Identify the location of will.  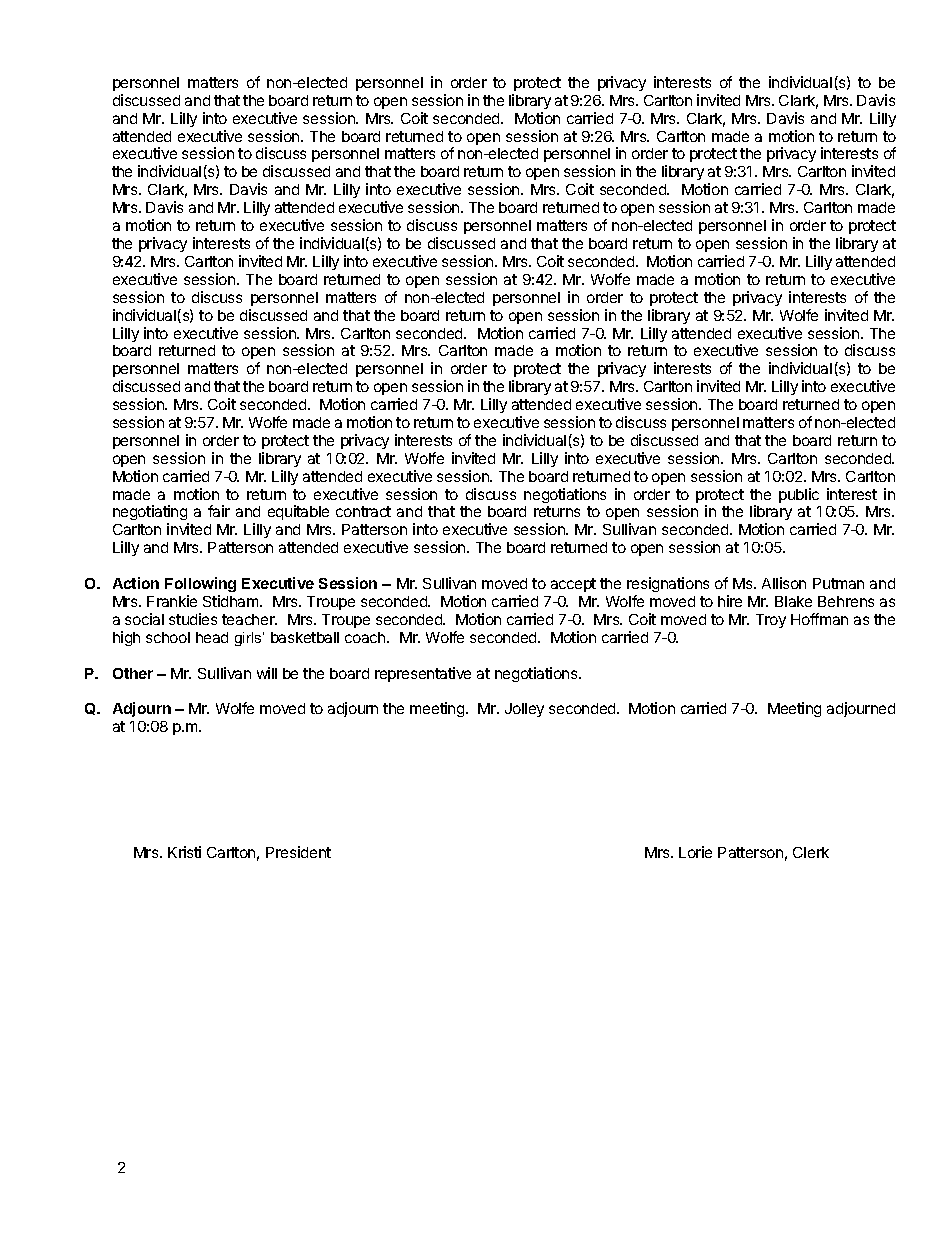
(267, 673).
